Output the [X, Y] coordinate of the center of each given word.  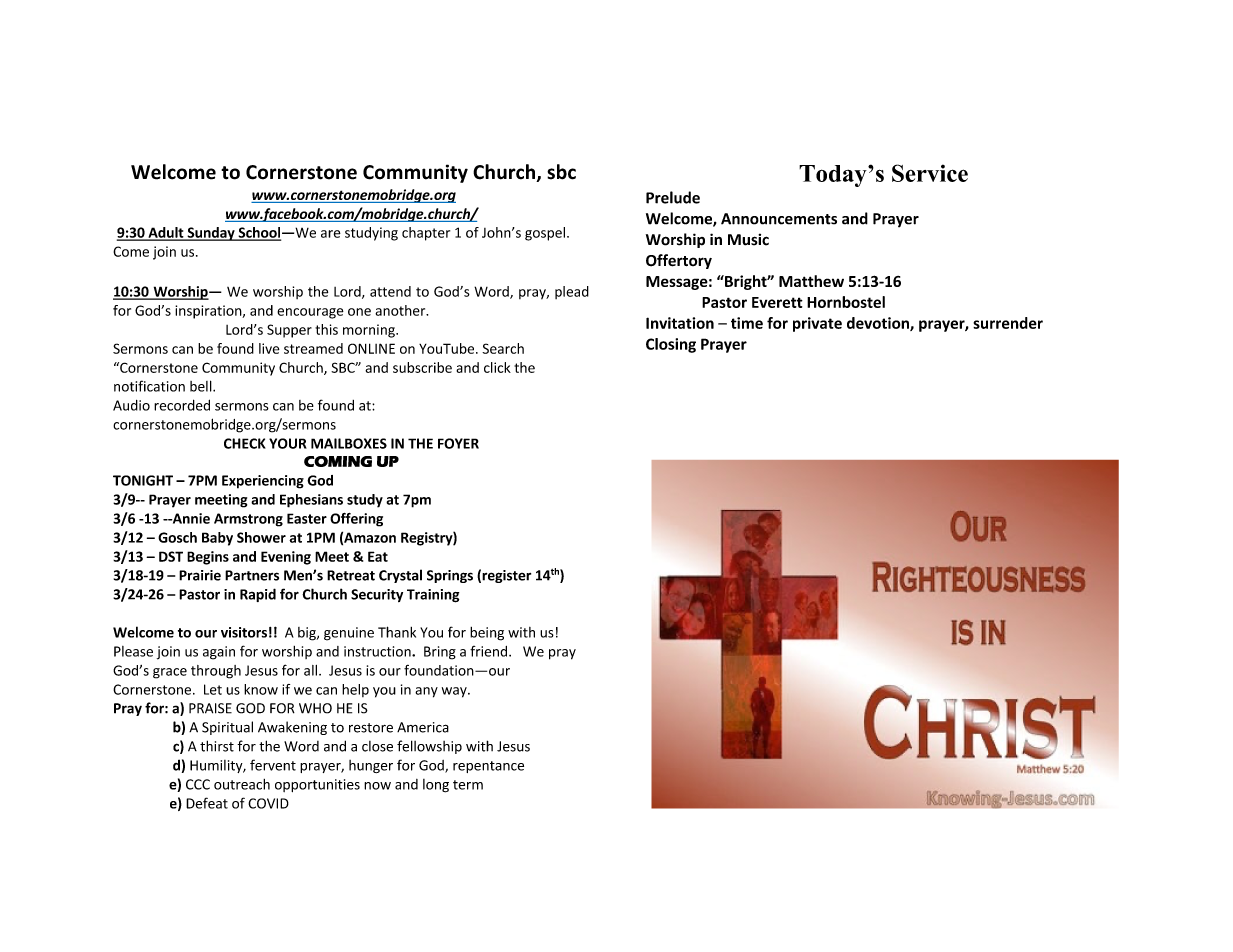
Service [930, 173]
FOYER [458, 443]
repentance [488, 767]
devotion [879, 324]
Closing [671, 345]
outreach [242, 784]
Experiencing [263, 482]
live [269, 348]
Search [503, 348]
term [468, 785]
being [487, 634]
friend [490, 651]
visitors [244, 632]
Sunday [211, 234]
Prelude [673, 197]
